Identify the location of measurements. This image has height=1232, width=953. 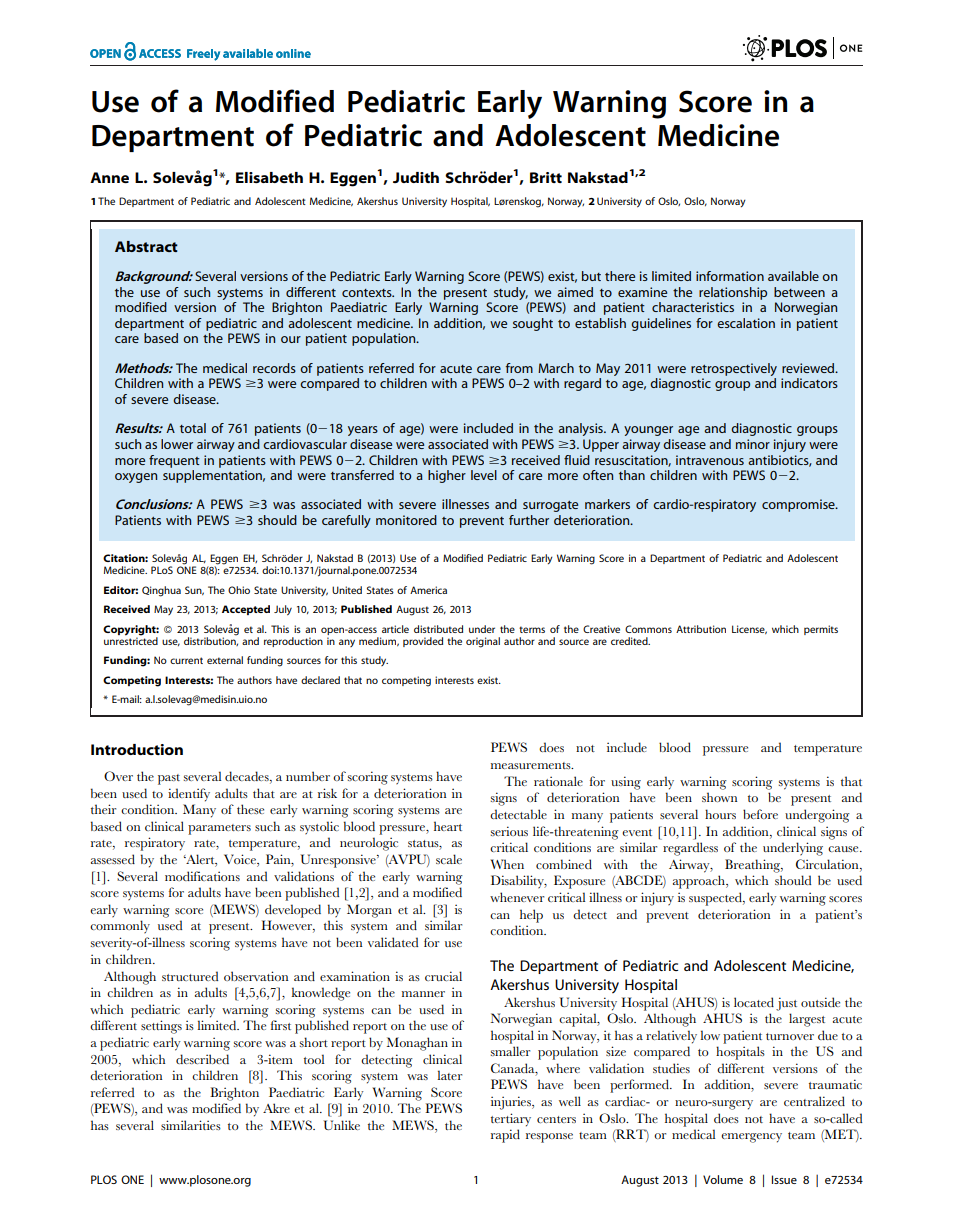
(532, 765).
